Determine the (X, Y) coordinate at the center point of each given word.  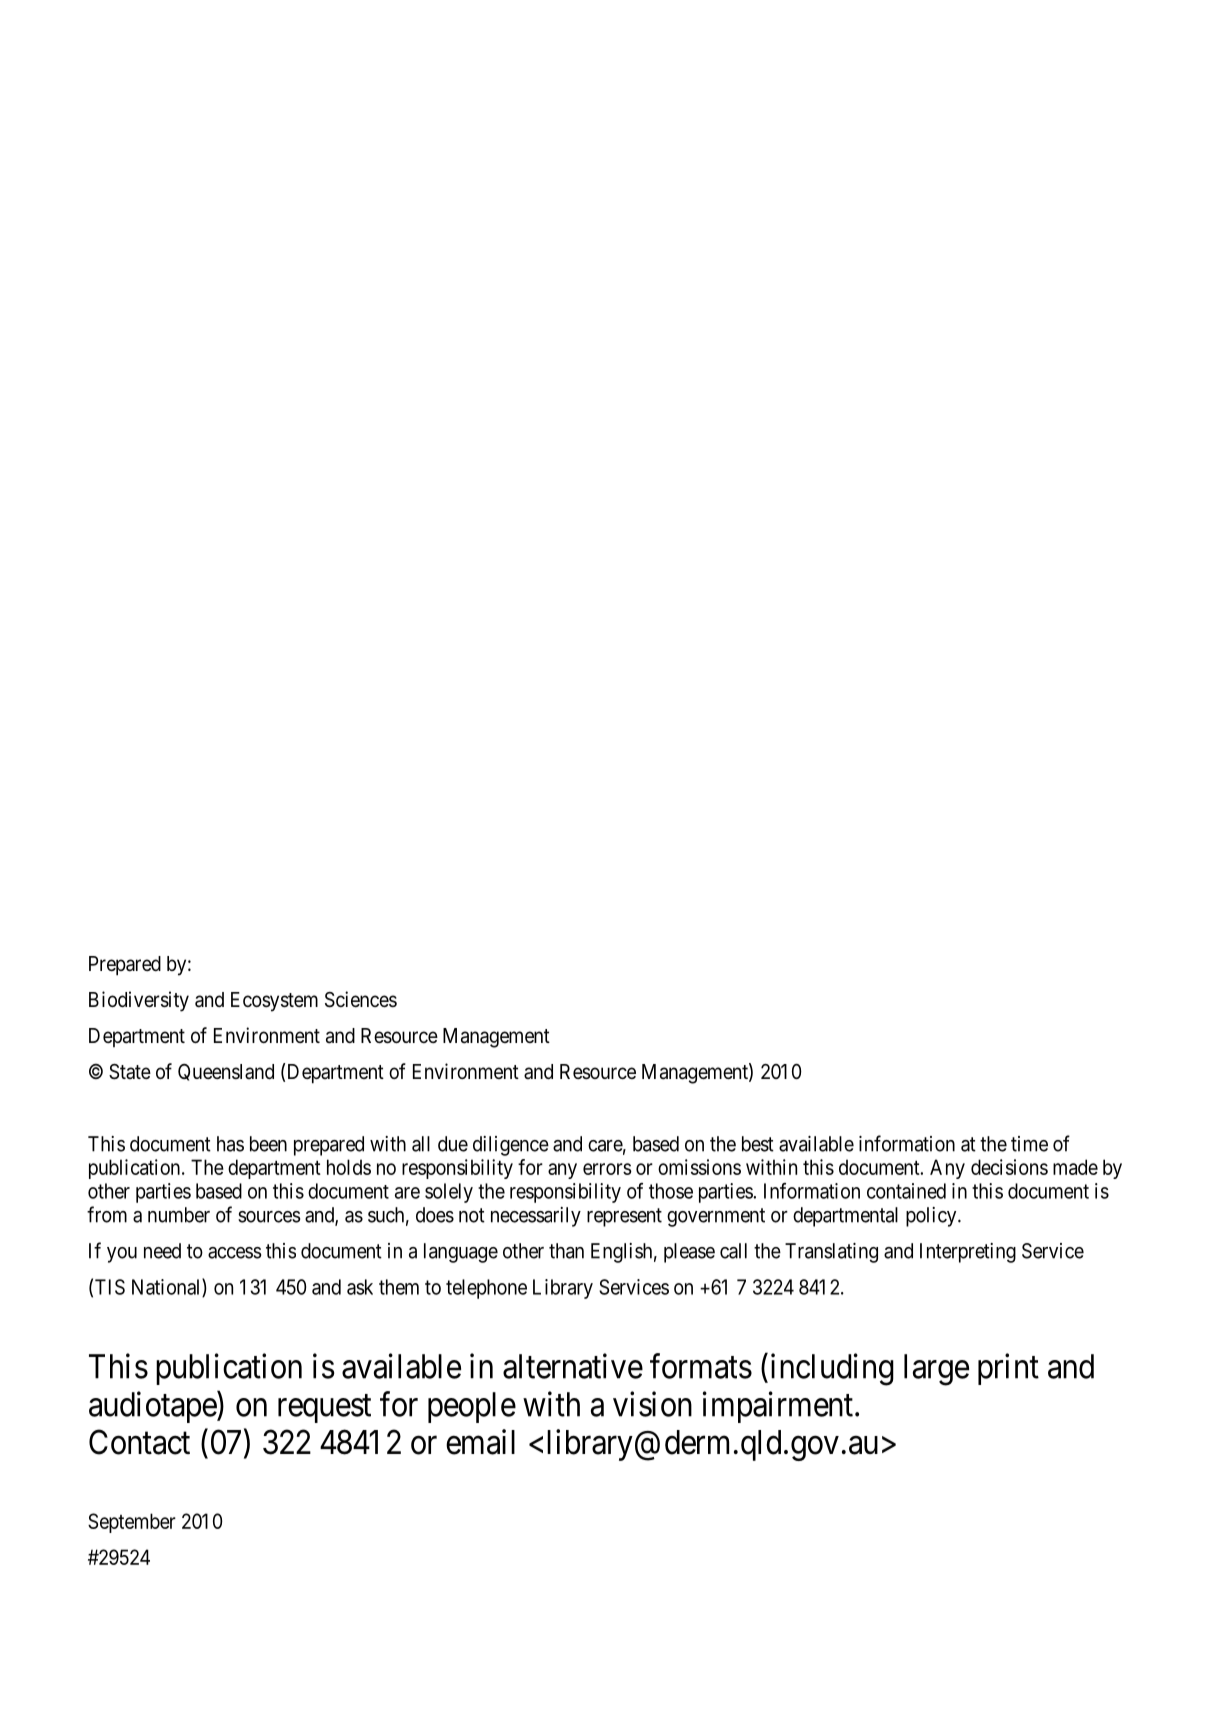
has (230, 1144)
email (480, 1442)
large (936, 1370)
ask (360, 1287)
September (132, 1523)
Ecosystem (274, 1002)
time (1029, 1144)
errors (607, 1169)
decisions (1009, 1167)
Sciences (361, 999)
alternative (573, 1366)
